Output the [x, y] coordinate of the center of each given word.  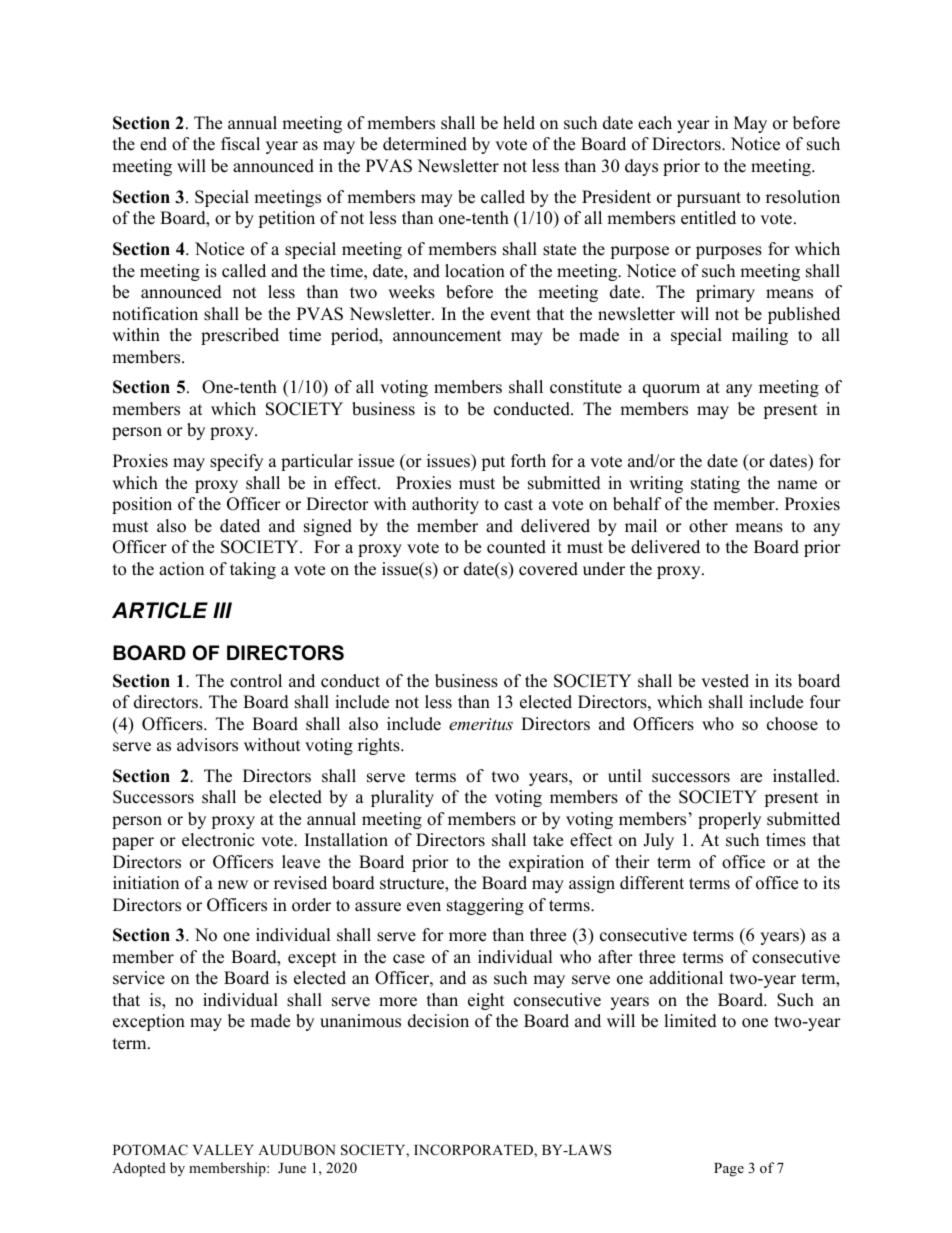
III [222, 610]
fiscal [240, 144]
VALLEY [223, 1150]
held [519, 123]
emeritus [481, 724]
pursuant [709, 199]
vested [725, 681]
